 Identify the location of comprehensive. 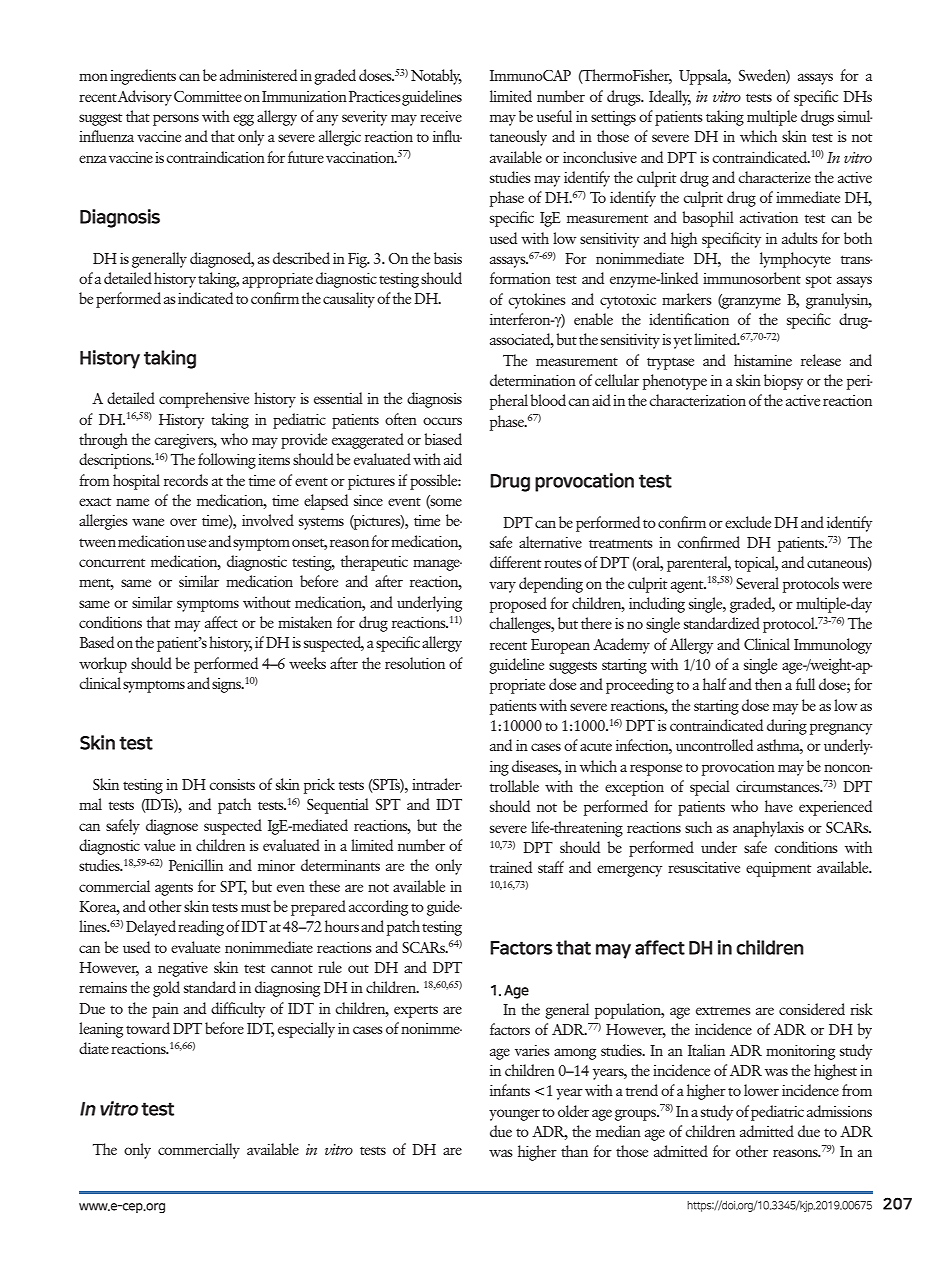
(204, 400).
